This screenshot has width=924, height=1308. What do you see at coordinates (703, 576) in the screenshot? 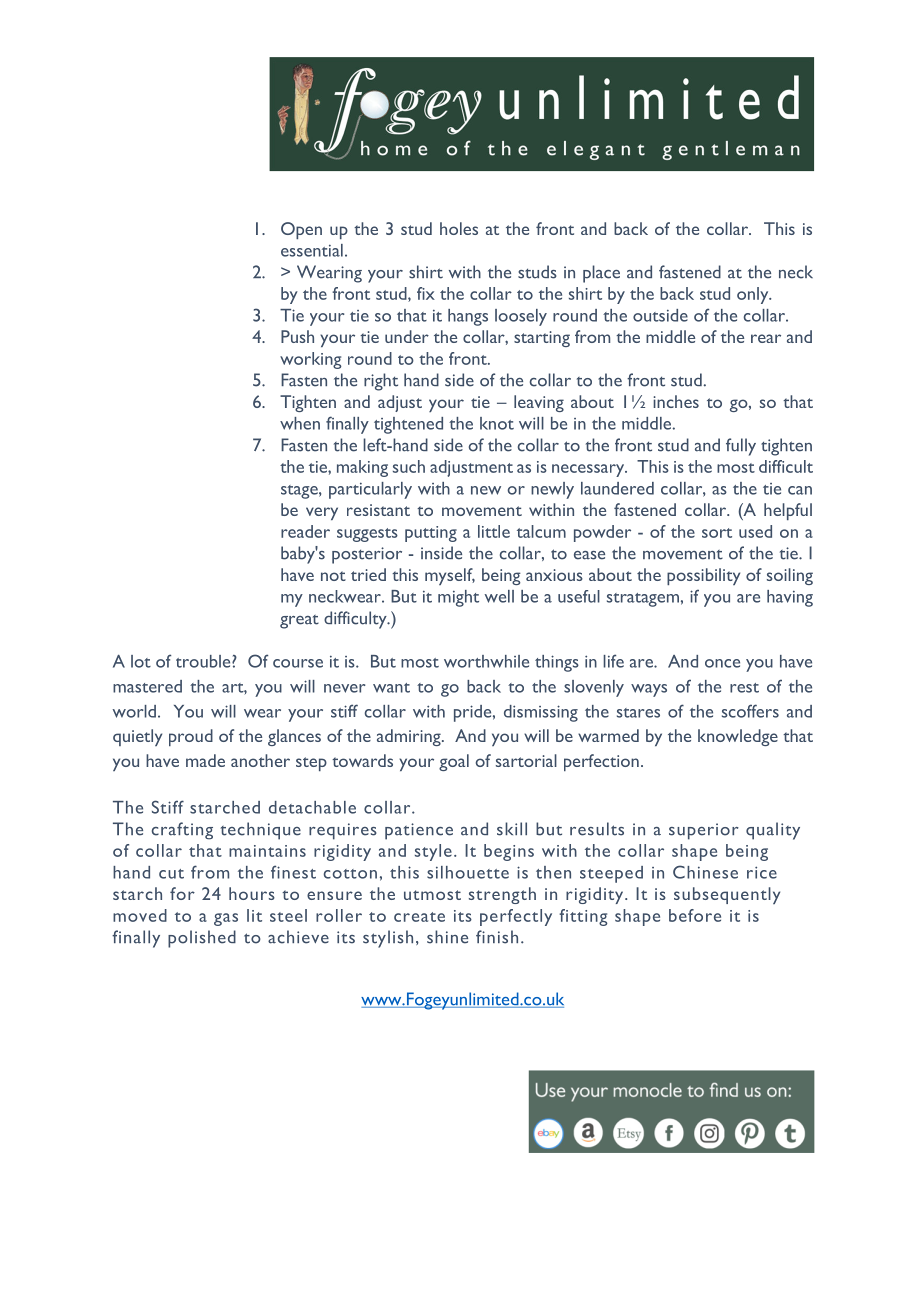
I see `possibility` at bounding box center [703, 576].
